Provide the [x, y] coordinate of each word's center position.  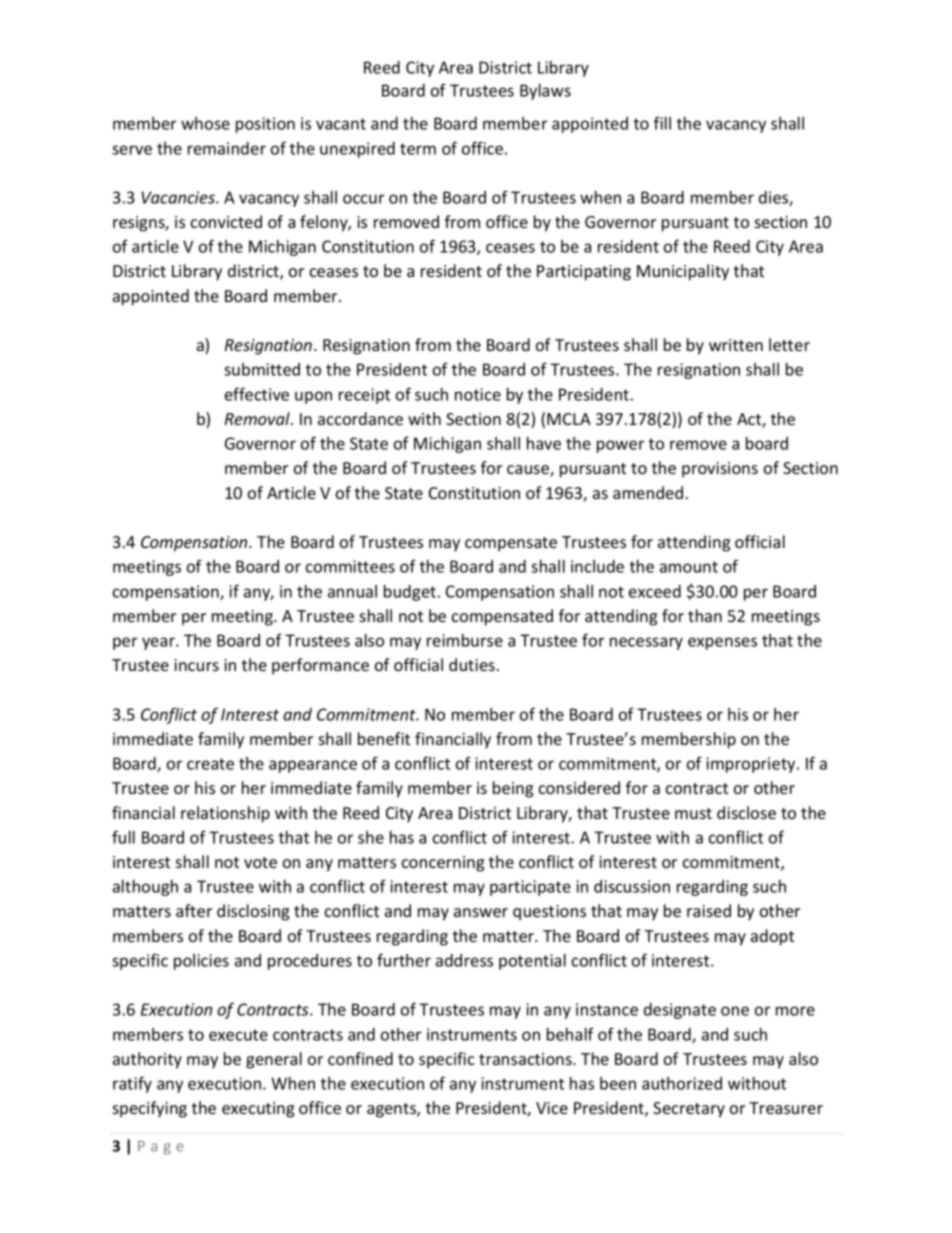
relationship [225, 814]
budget [410, 593]
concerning [443, 864]
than [705, 615]
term [418, 149]
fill [662, 123]
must [693, 813]
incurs [196, 665]
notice [478, 394]
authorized [682, 1083]
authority [147, 1060]
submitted [262, 369]
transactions [526, 1059]
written [736, 345]
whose [205, 123]
